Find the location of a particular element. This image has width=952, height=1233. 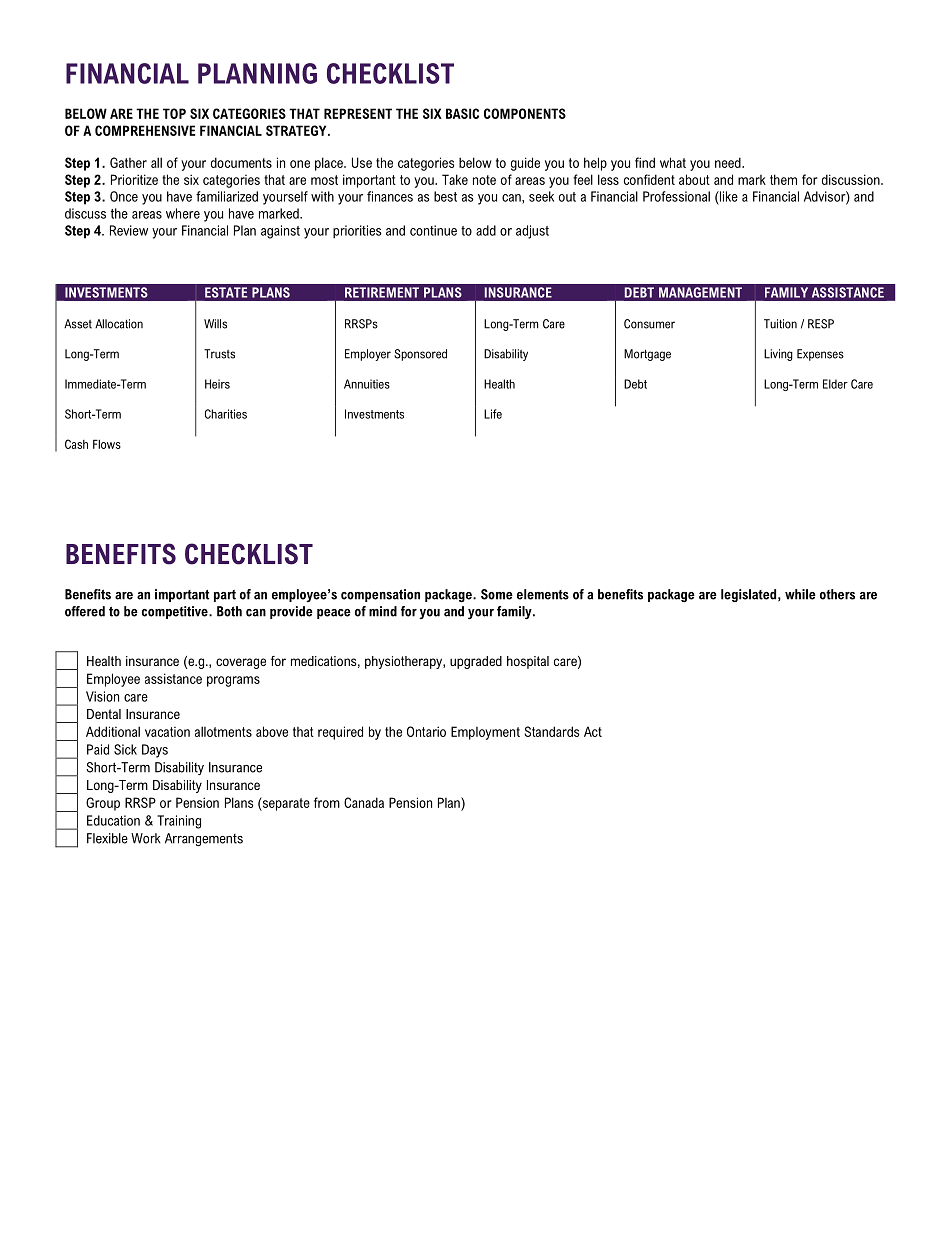

Act is located at coordinates (593, 731).
